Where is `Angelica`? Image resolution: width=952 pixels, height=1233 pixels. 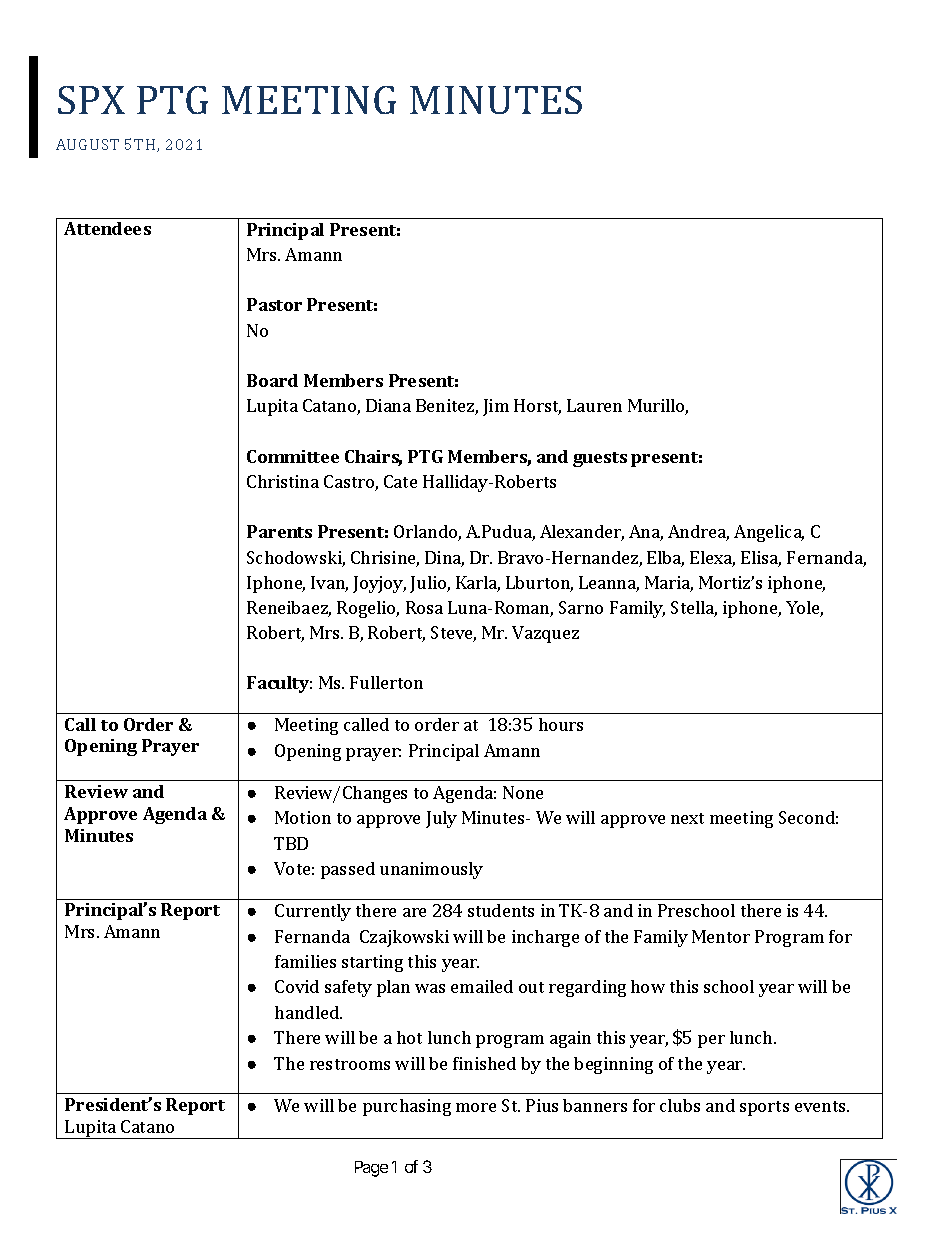
Angelica is located at coordinates (769, 533).
